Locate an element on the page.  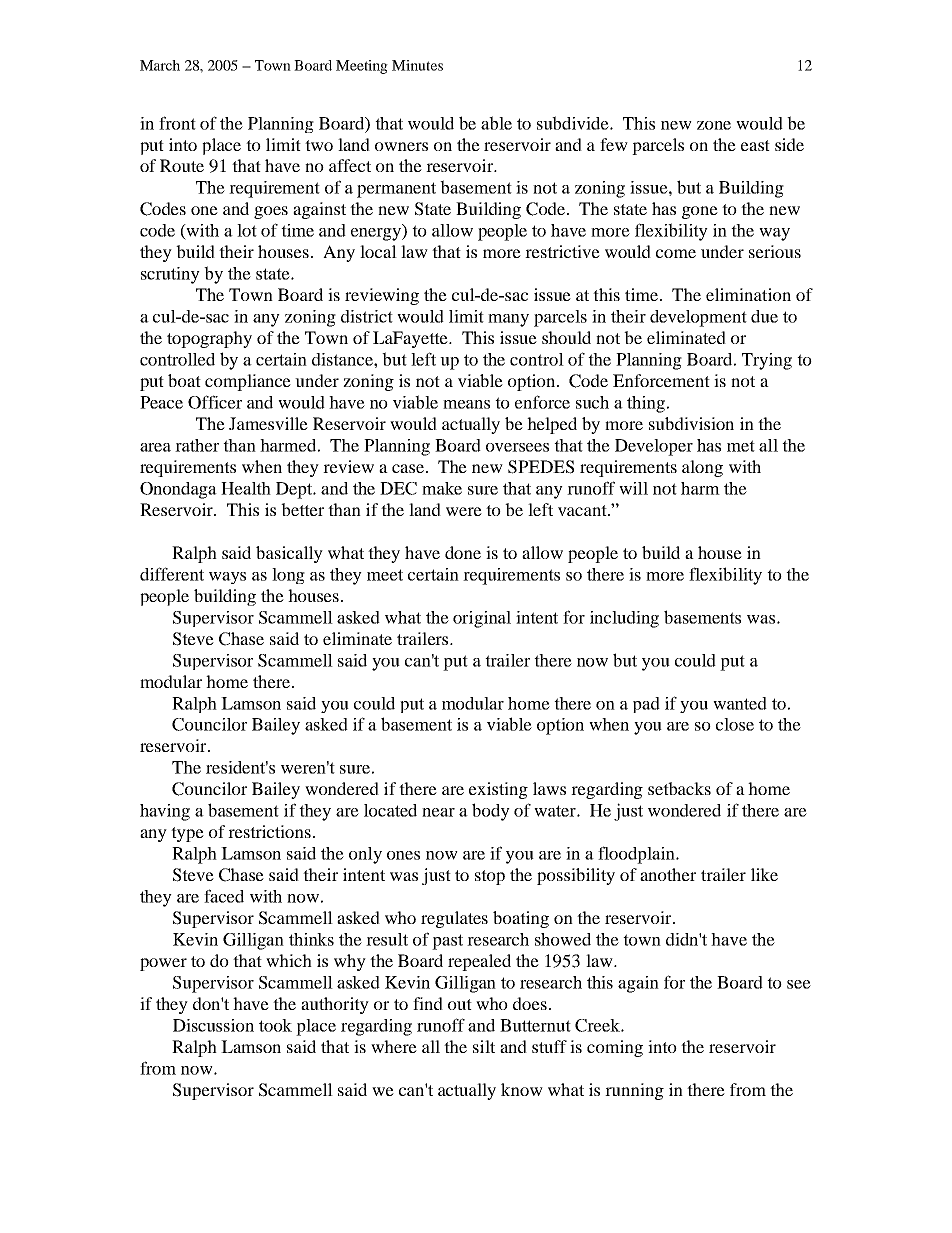
ways is located at coordinates (227, 578).
